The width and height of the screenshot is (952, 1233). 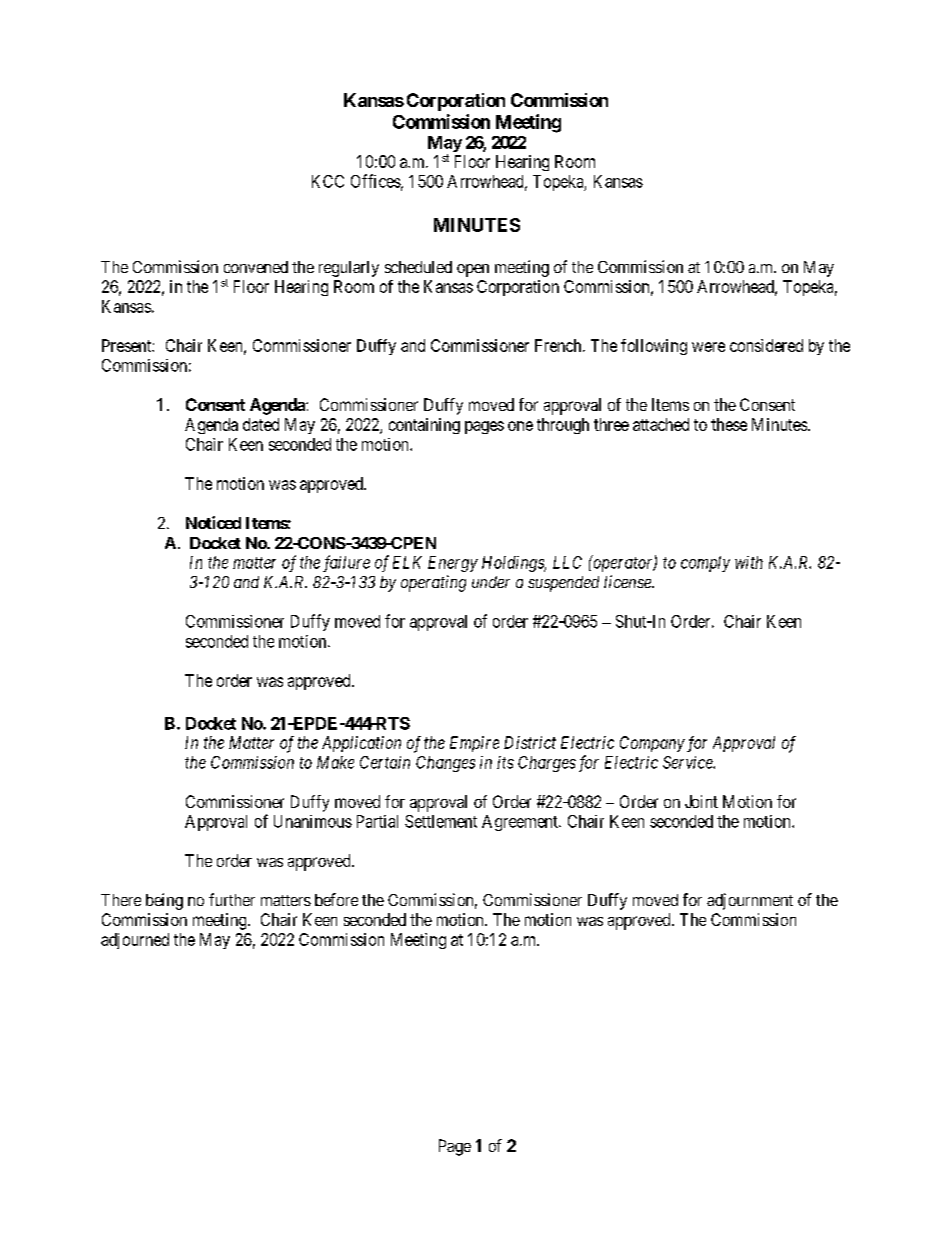 What do you see at coordinates (232, 899) in the screenshot?
I see `further` at bounding box center [232, 899].
